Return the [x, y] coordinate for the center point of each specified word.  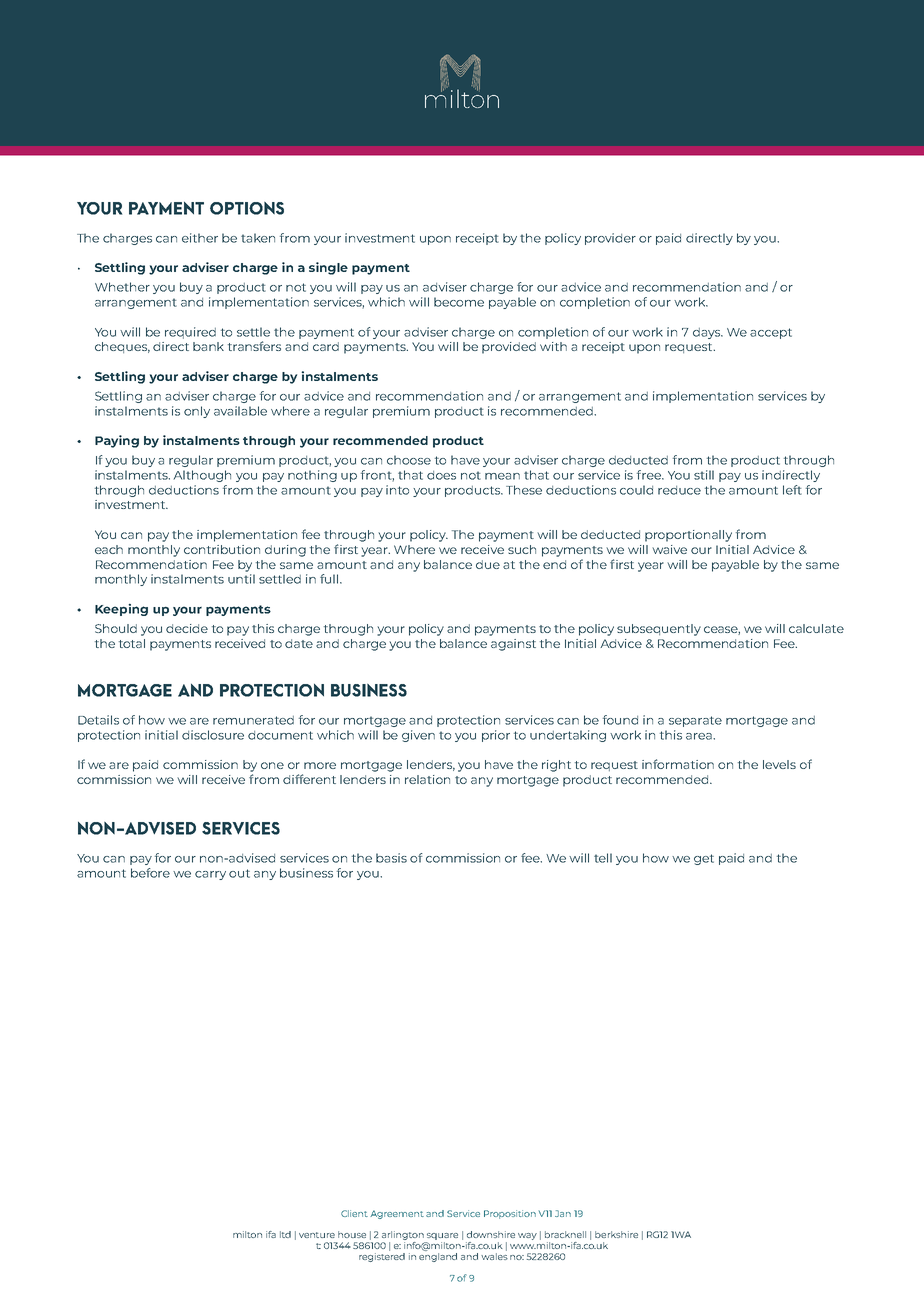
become [459, 302]
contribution [222, 549]
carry [210, 875]
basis [391, 858]
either [200, 238]
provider [610, 239]
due [488, 564]
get [704, 859]
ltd [285, 1234]
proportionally [688, 536]
